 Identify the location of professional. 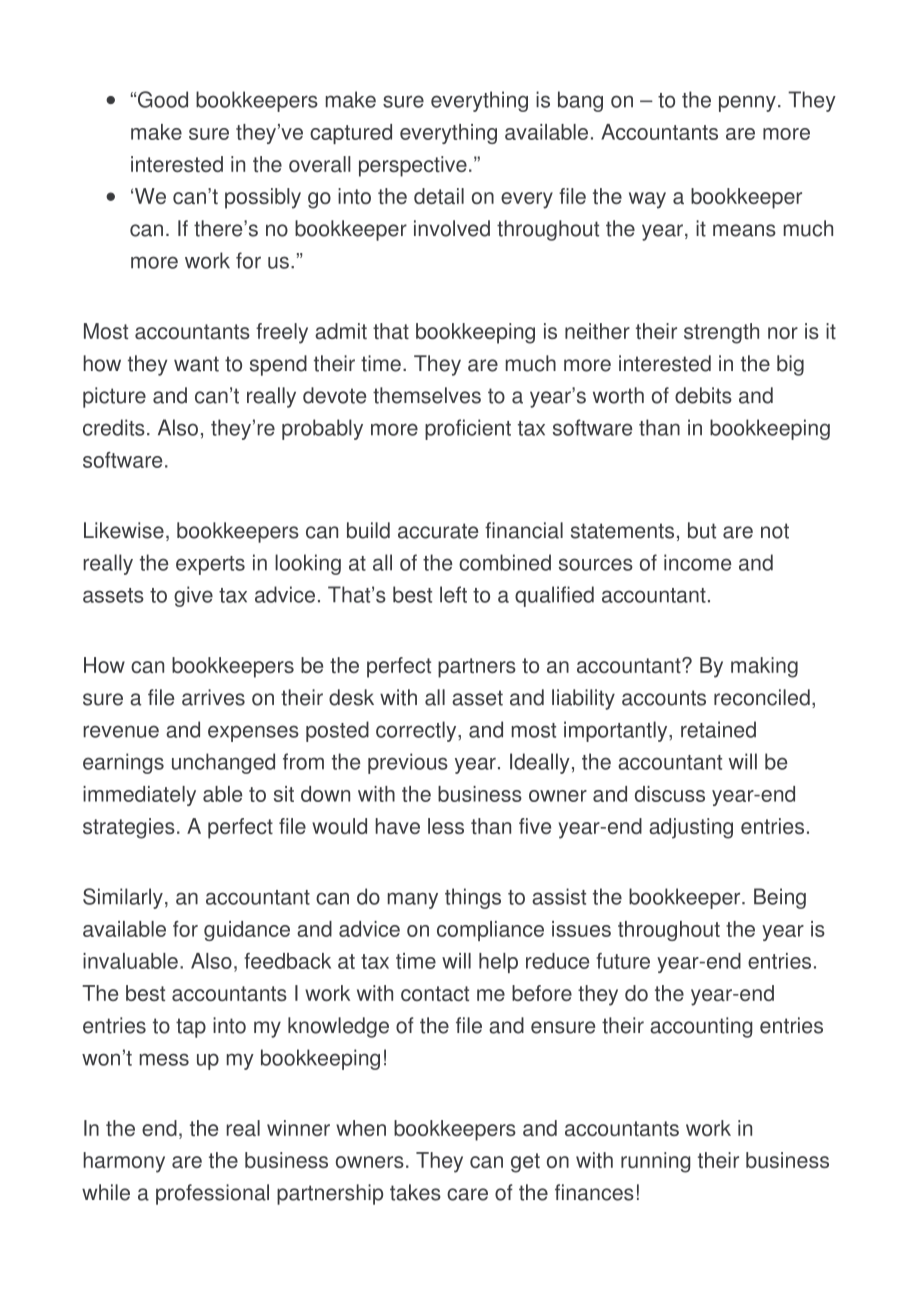
(212, 1194).
